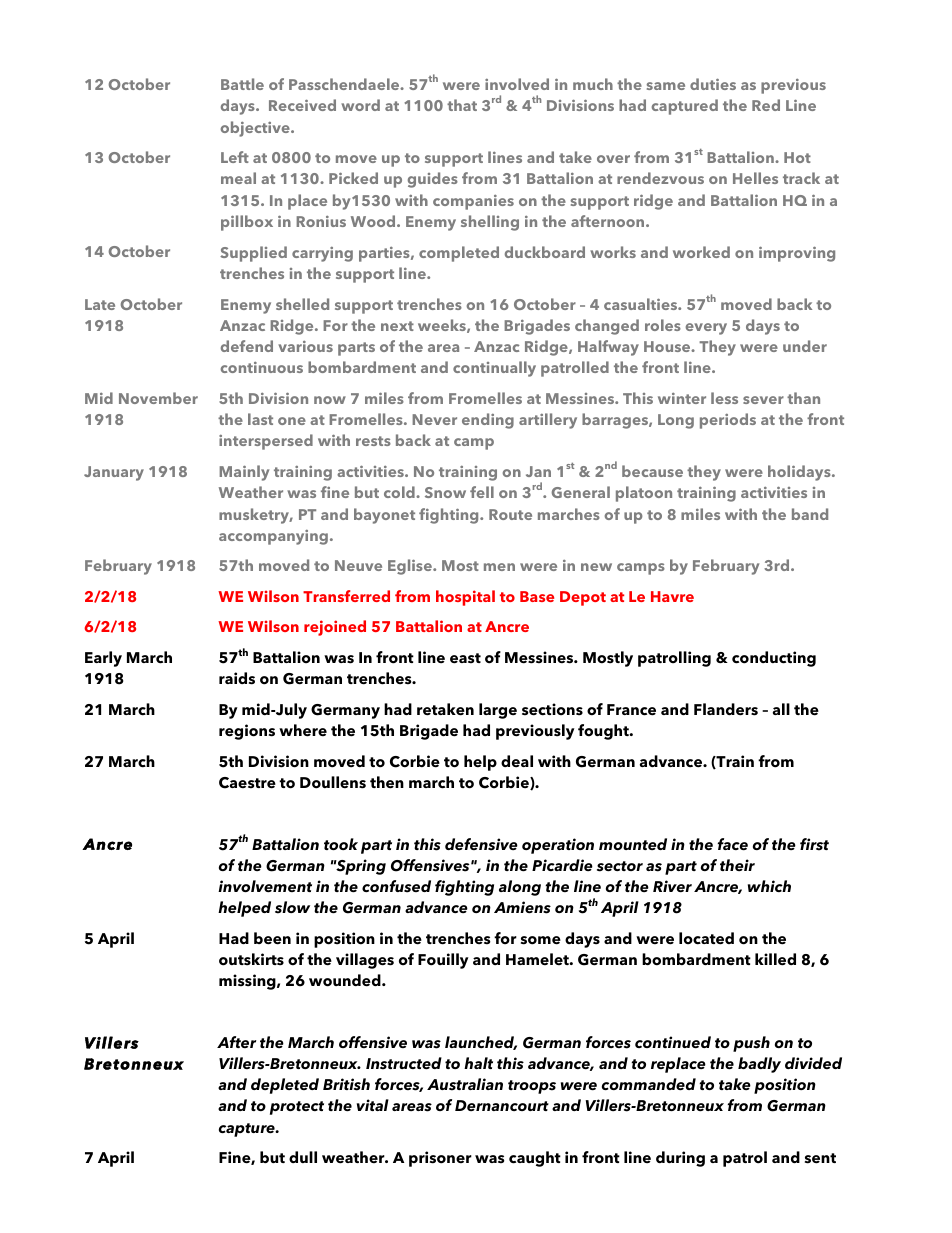  Describe the element at coordinates (488, 421) in the document. I see `ending` at that location.
